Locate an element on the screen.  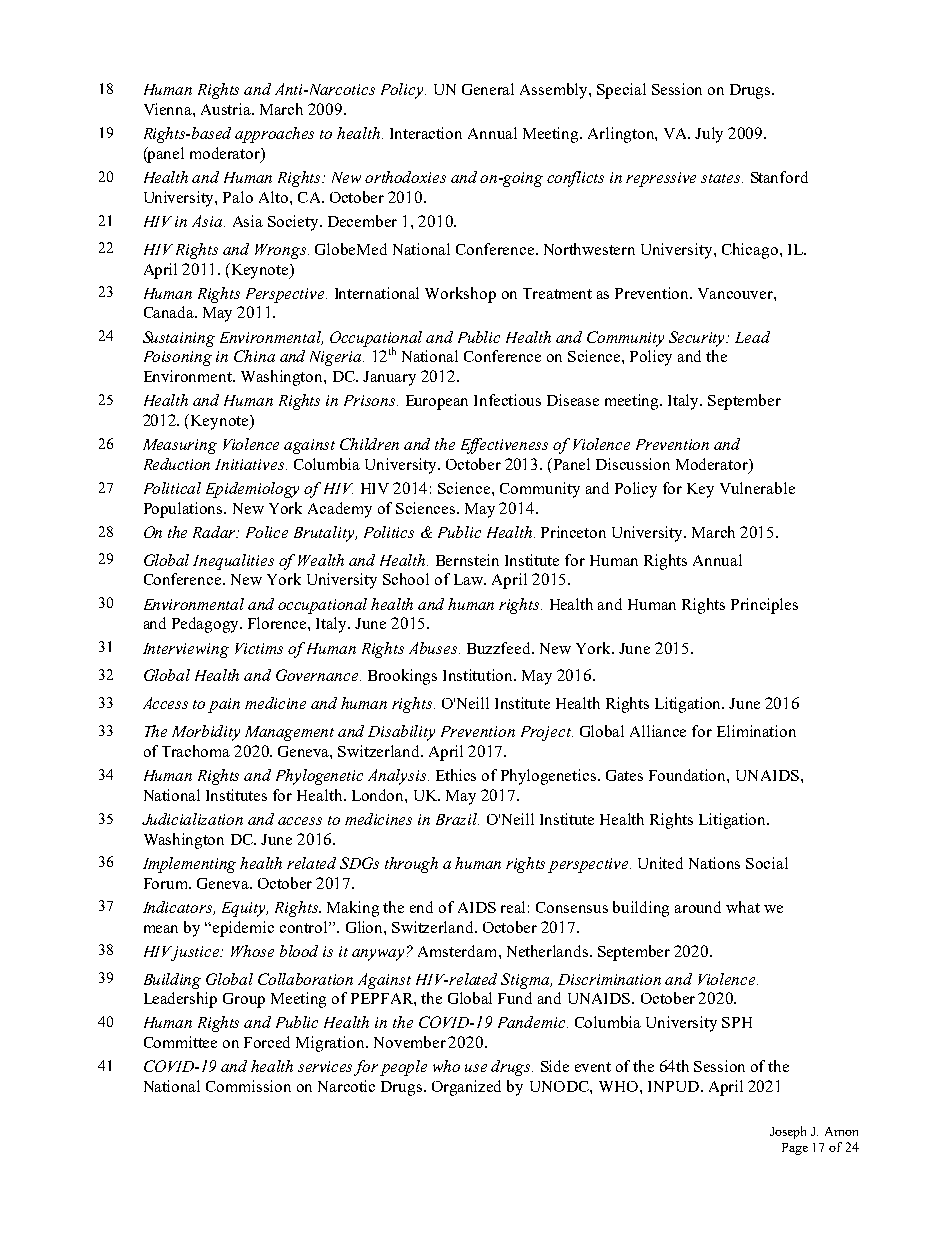
Elimination is located at coordinates (756, 731).
